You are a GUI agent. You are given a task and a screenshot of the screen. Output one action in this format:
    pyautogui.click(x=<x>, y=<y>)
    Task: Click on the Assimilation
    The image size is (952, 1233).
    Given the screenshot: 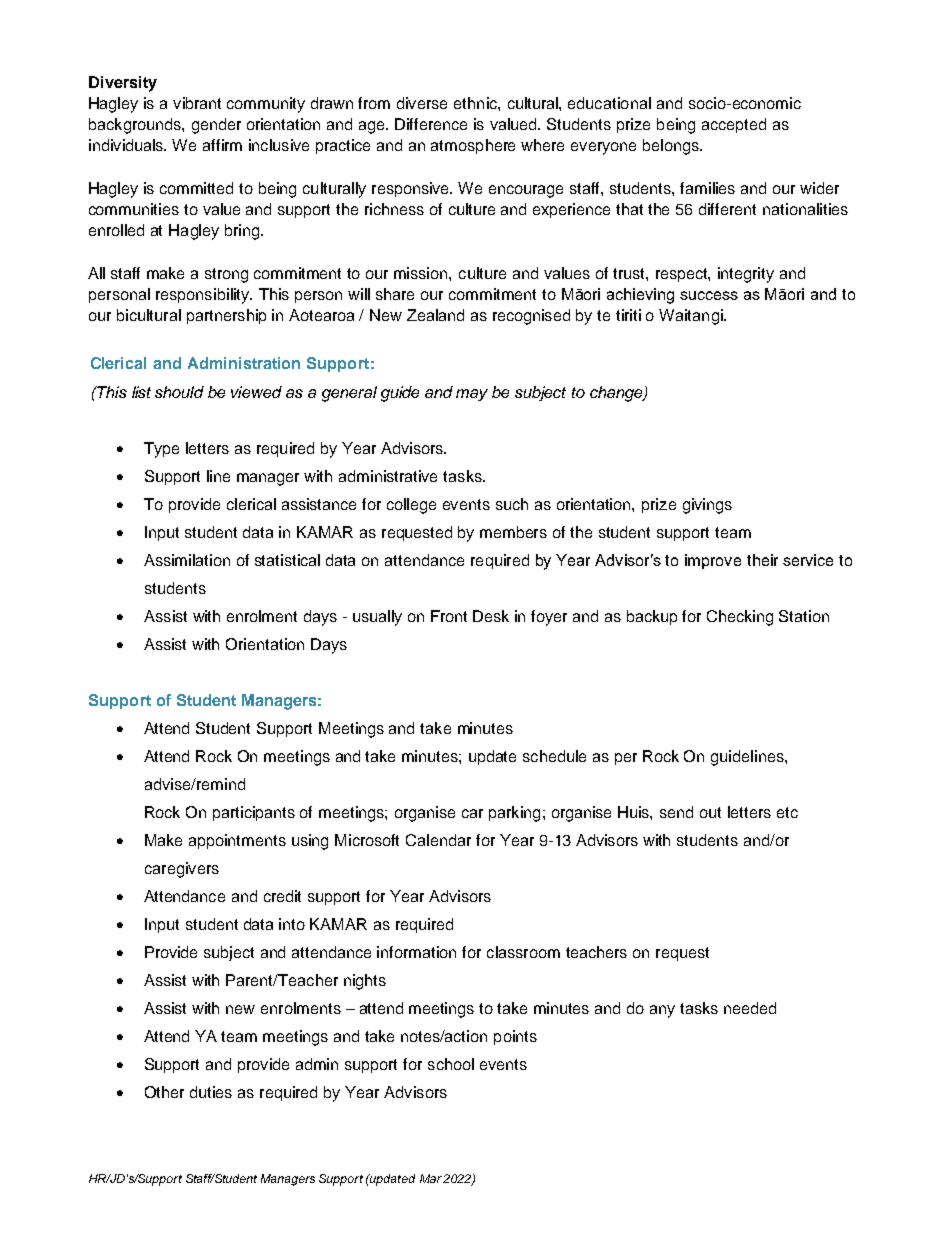 What is the action you would take?
    pyautogui.click(x=187, y=560)
